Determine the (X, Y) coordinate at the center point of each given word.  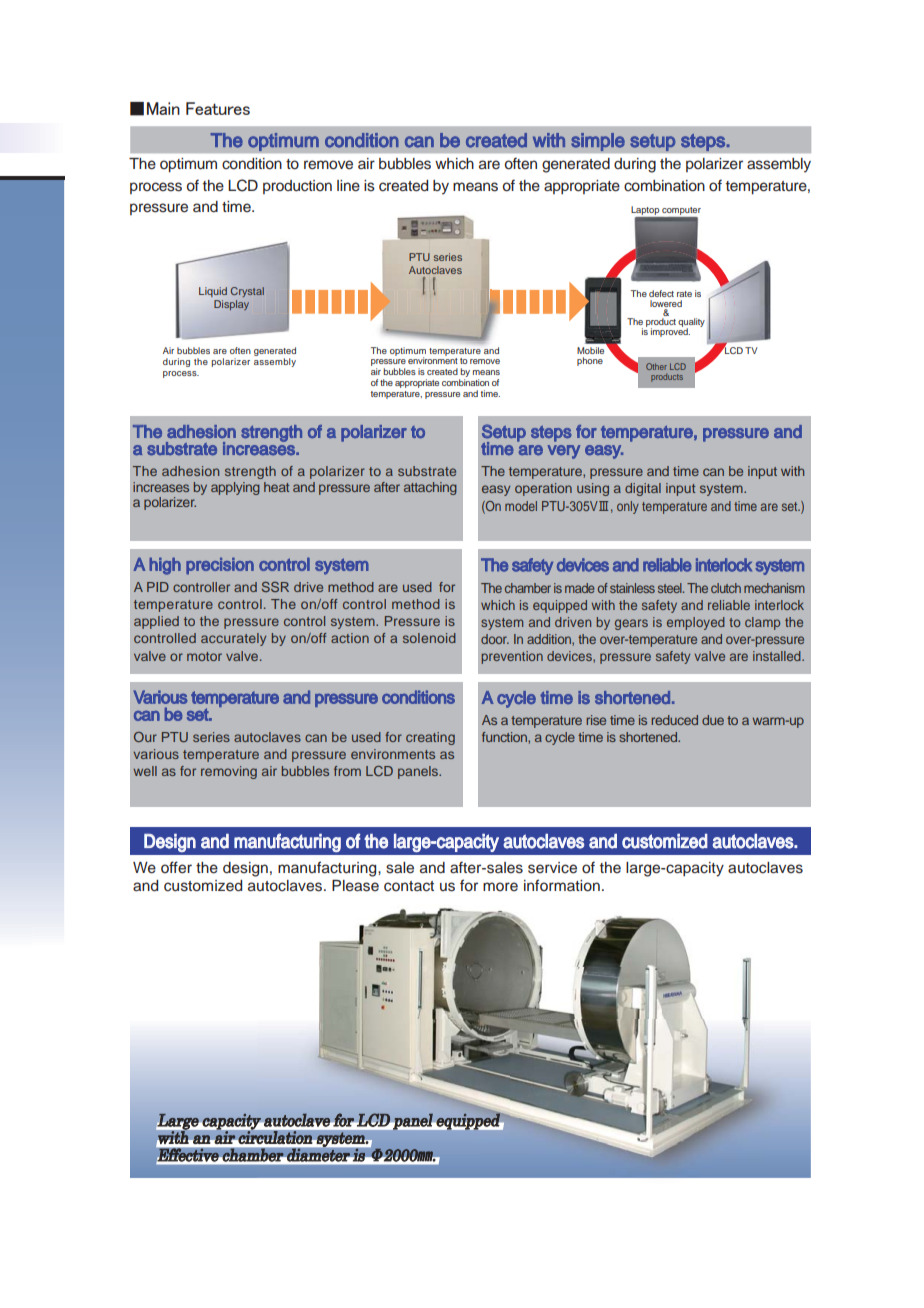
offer (176, 867)
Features (218, 108)
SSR (275, 587)
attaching (430, 488)
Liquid (213, 292)
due (713, 720)
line (348, 186)
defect (661, 293)
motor (204, 656)
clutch (726, 588)
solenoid (429, 638)
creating (430, 738)
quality (691, 324)
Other (656, 366)
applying (235, 488)
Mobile (590, 350)
